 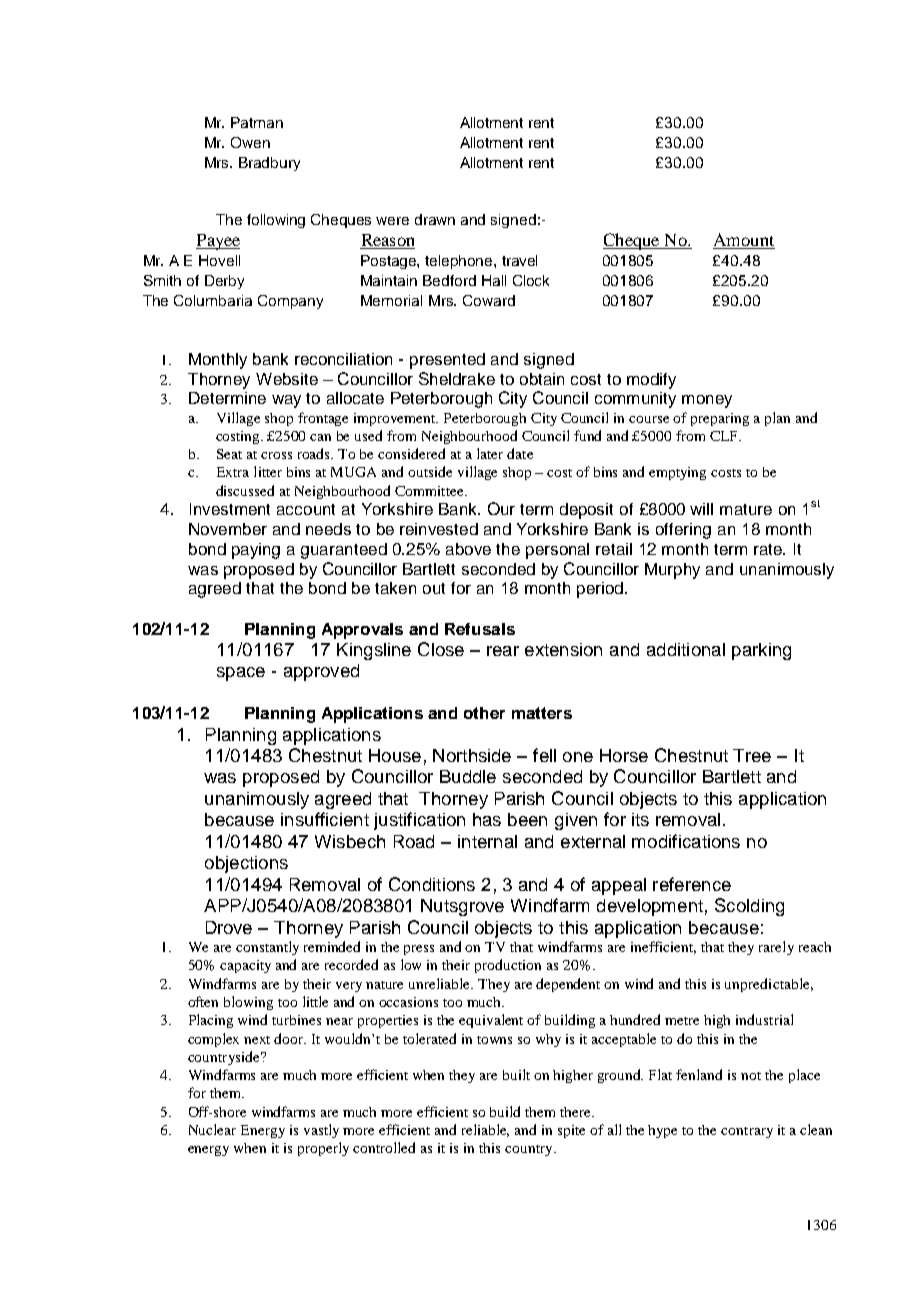 I want to click on later, so click(x=490, y=453).
